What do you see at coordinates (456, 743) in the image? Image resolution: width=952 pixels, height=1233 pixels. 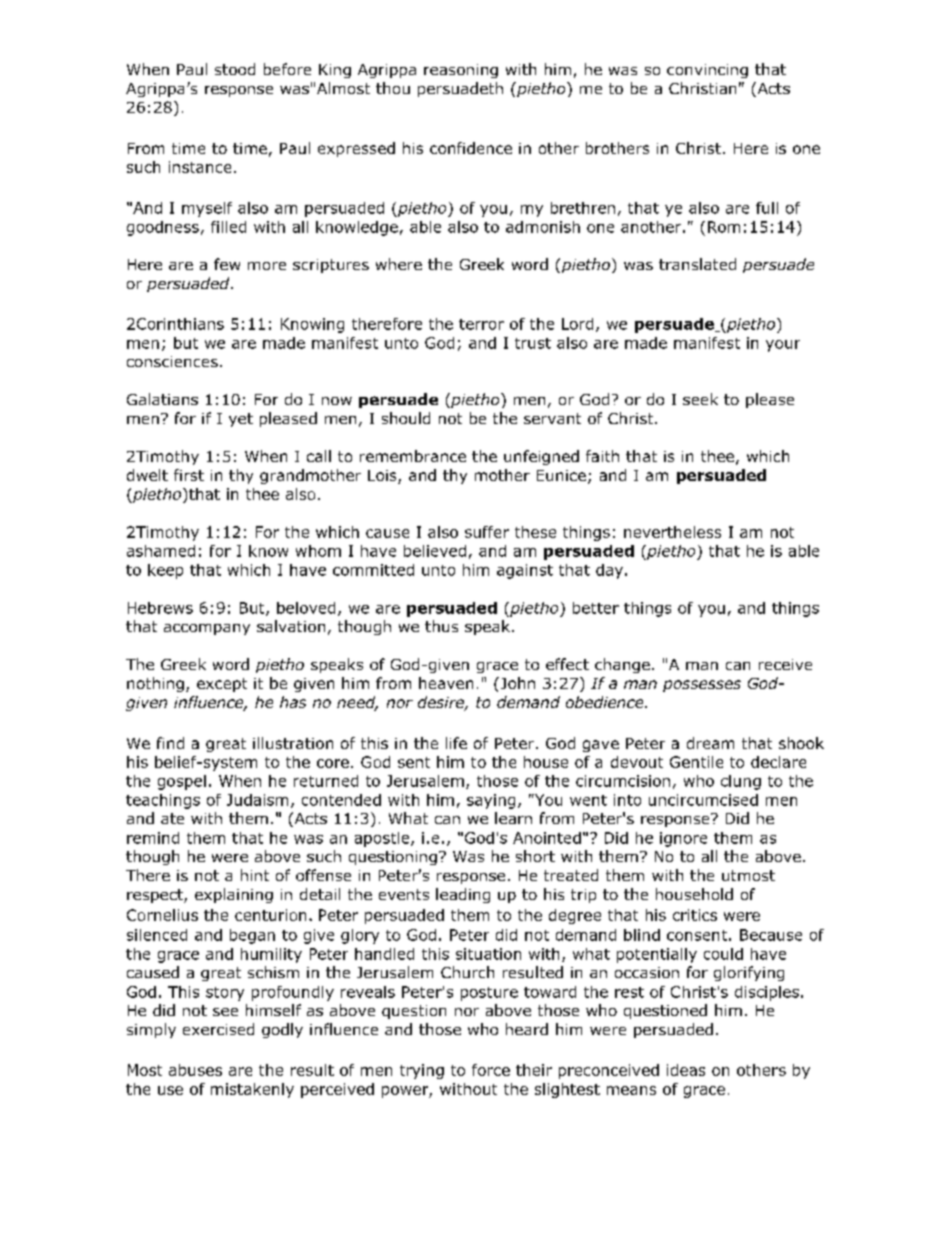 I see `life` at bounding box center [456, 743].
